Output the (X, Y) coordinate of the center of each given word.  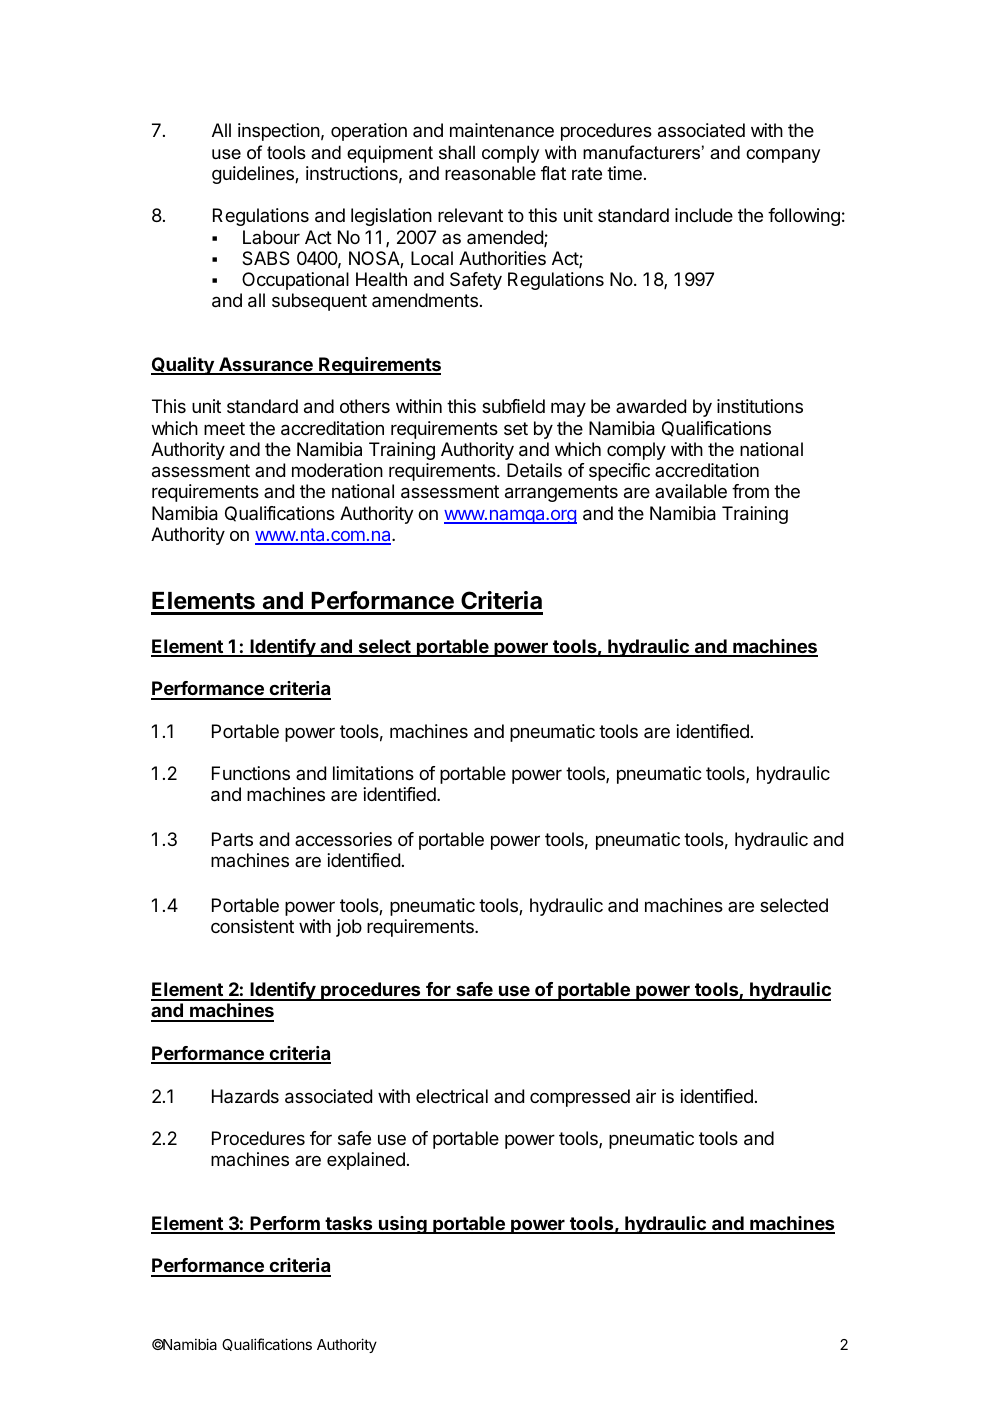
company (783, 156)
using (403, 1225)
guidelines (254, 175)
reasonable (490, 173)
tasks (349, 1224)
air (646, 1096)
